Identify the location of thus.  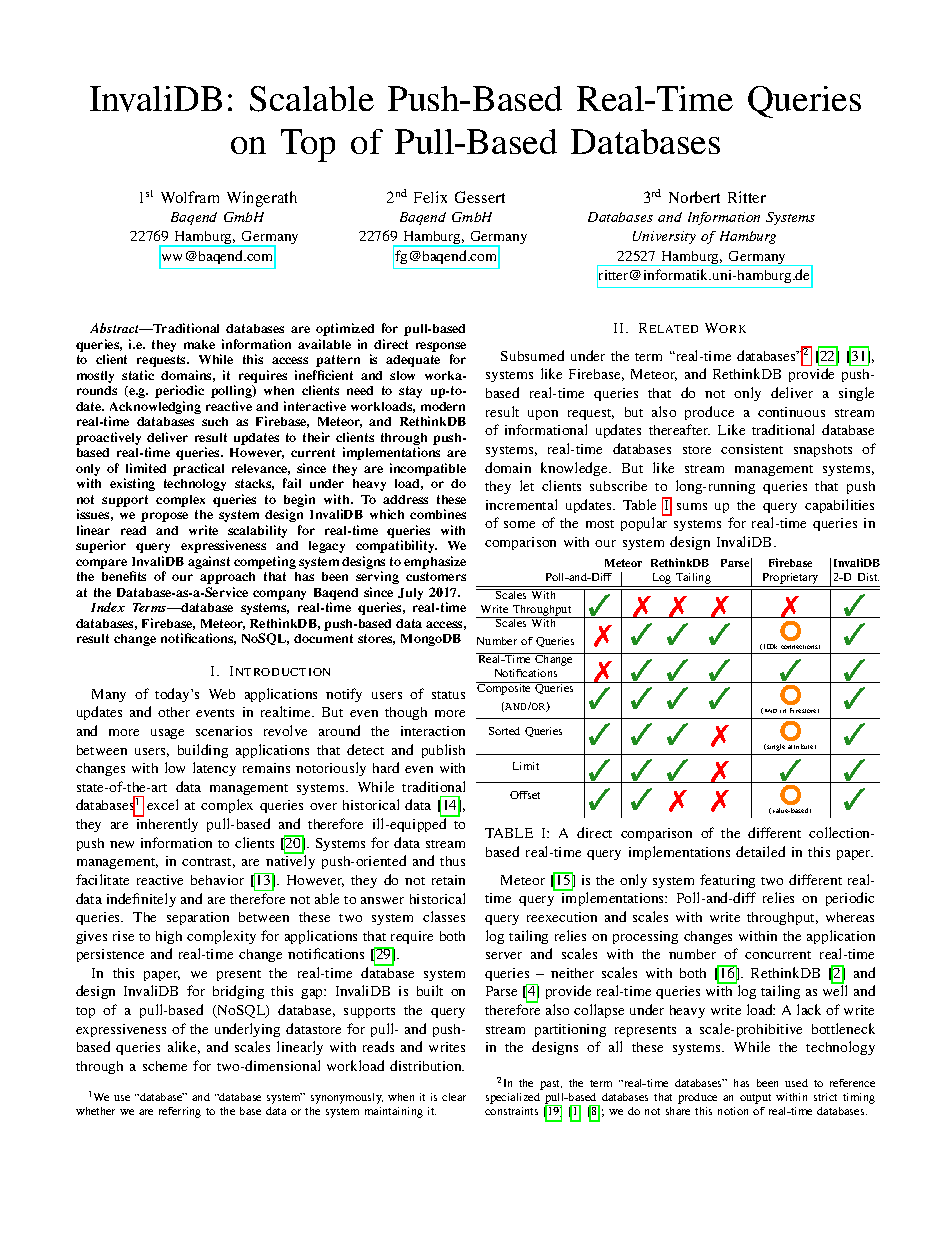
(452, 861).
